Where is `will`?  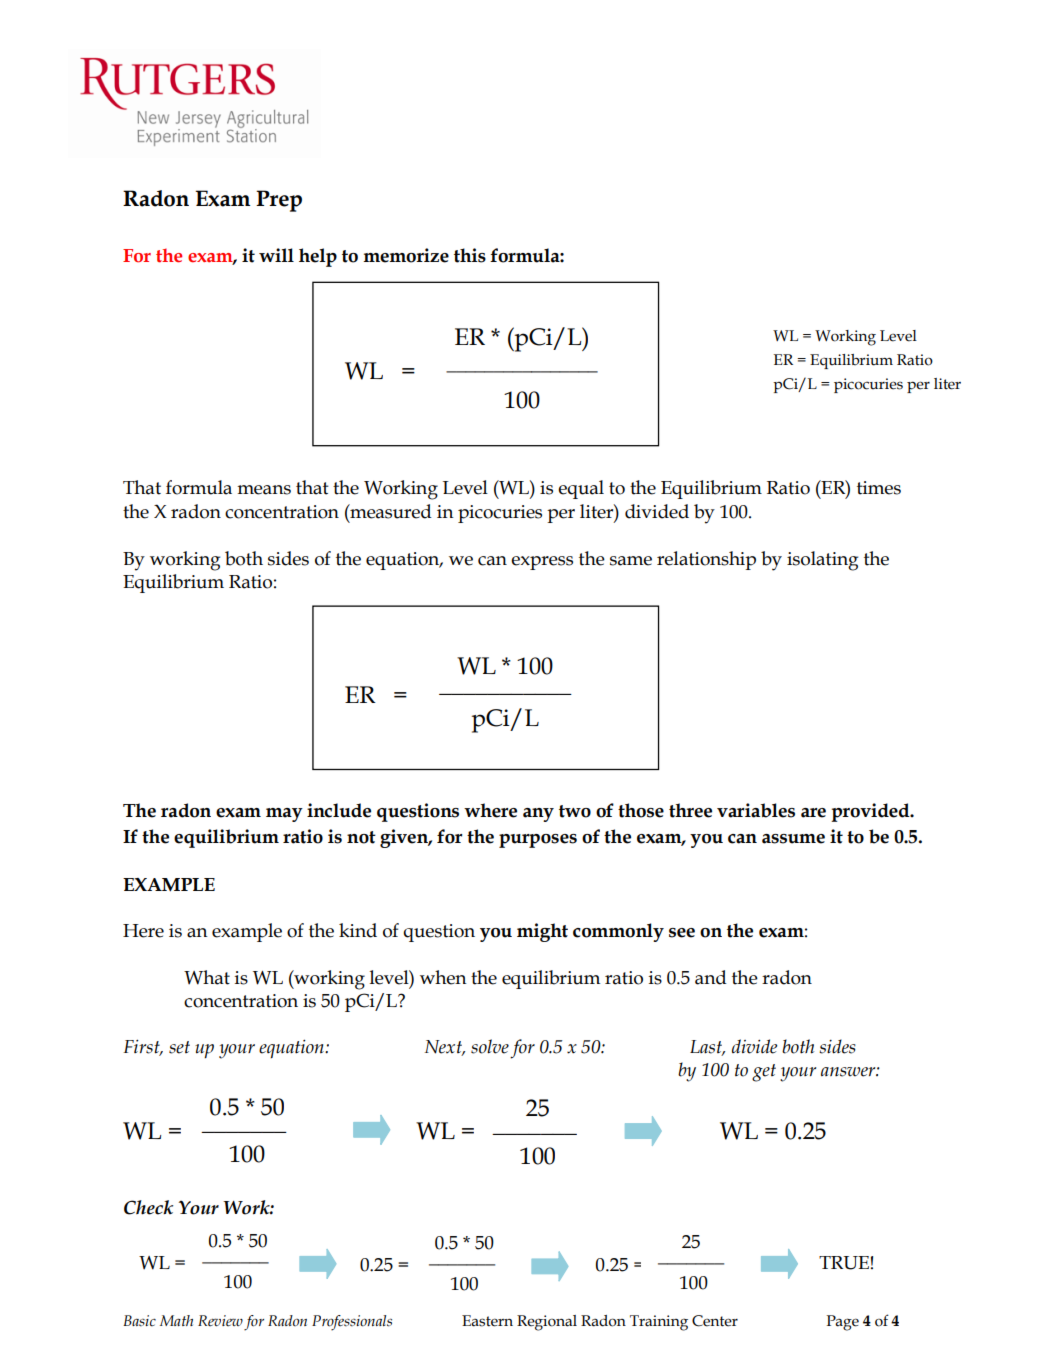 will is located at coordinates (276, 255).
